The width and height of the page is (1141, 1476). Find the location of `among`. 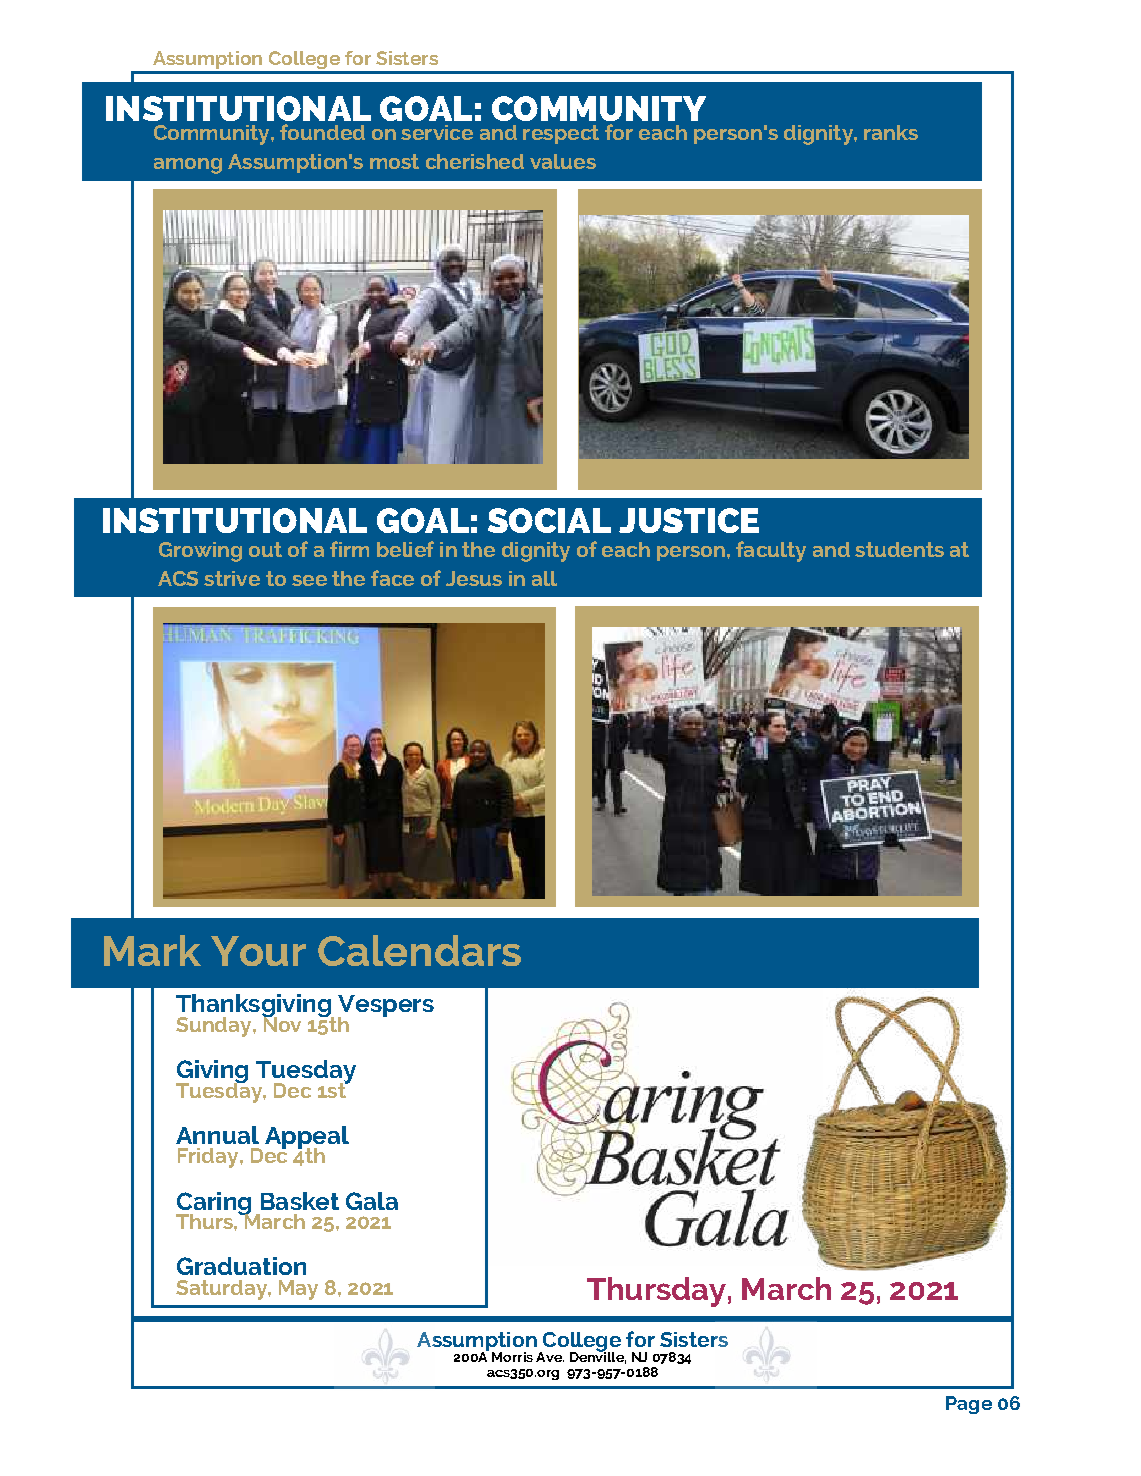

among is located at coordinates (188, 166).
